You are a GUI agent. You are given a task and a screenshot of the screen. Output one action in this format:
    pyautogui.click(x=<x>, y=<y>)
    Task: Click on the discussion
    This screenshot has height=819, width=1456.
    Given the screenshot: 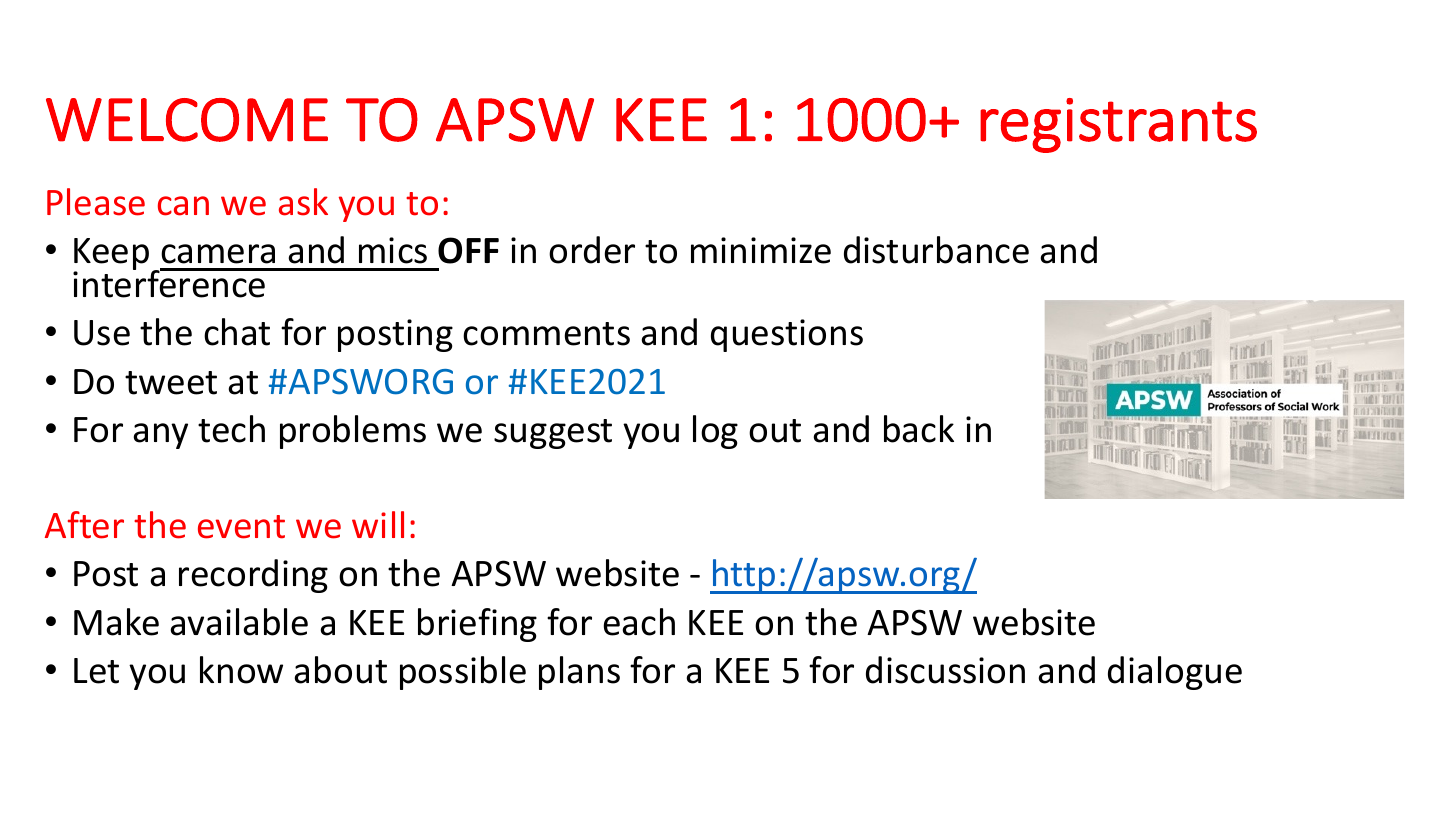 What is the action you would take?
    pyautogui.click(x=945, y=670)
